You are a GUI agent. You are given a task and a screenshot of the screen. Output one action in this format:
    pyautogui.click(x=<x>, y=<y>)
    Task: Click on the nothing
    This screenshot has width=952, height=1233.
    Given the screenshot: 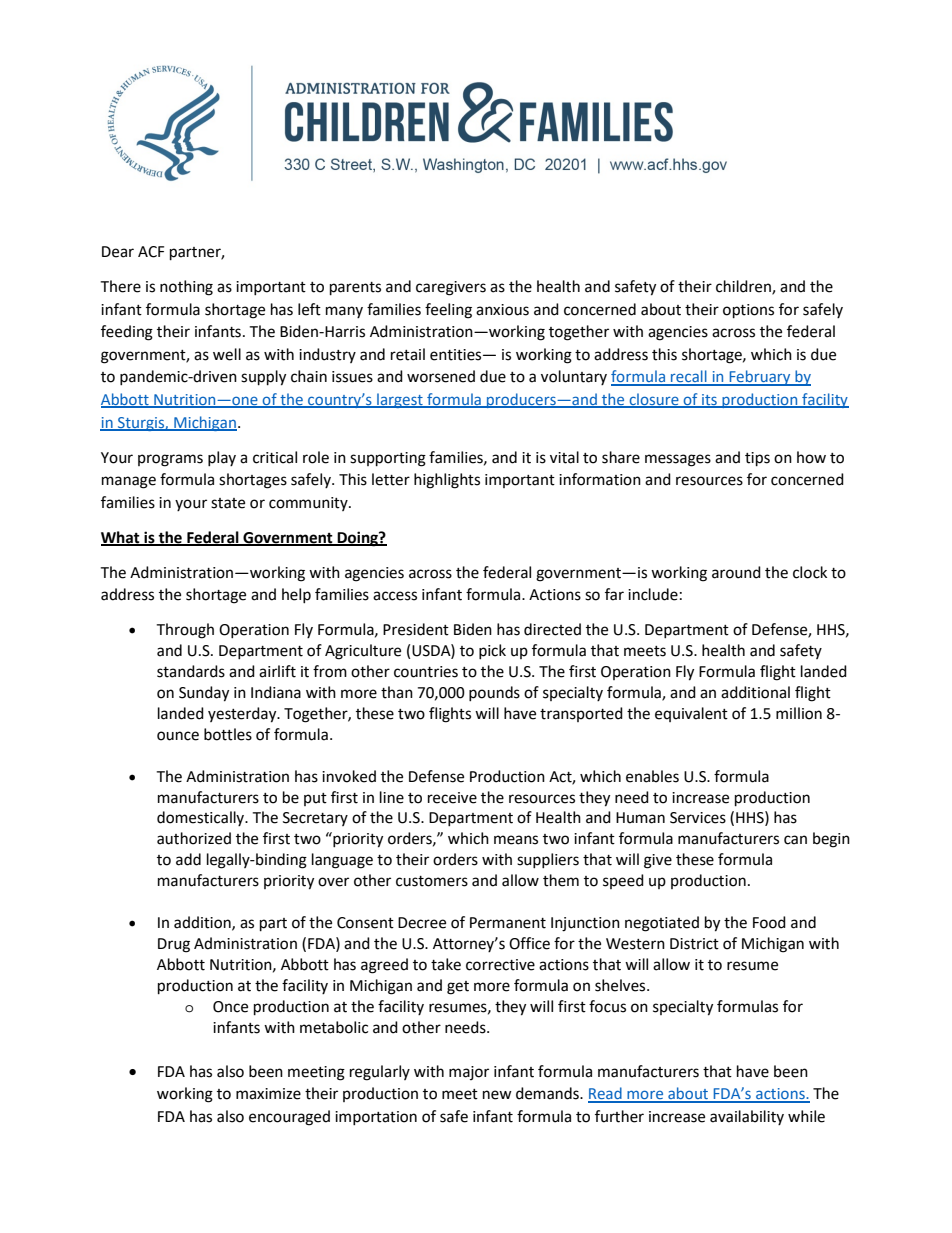 What is the action you would take?
    pyautogui.click(x=186, y=288)
